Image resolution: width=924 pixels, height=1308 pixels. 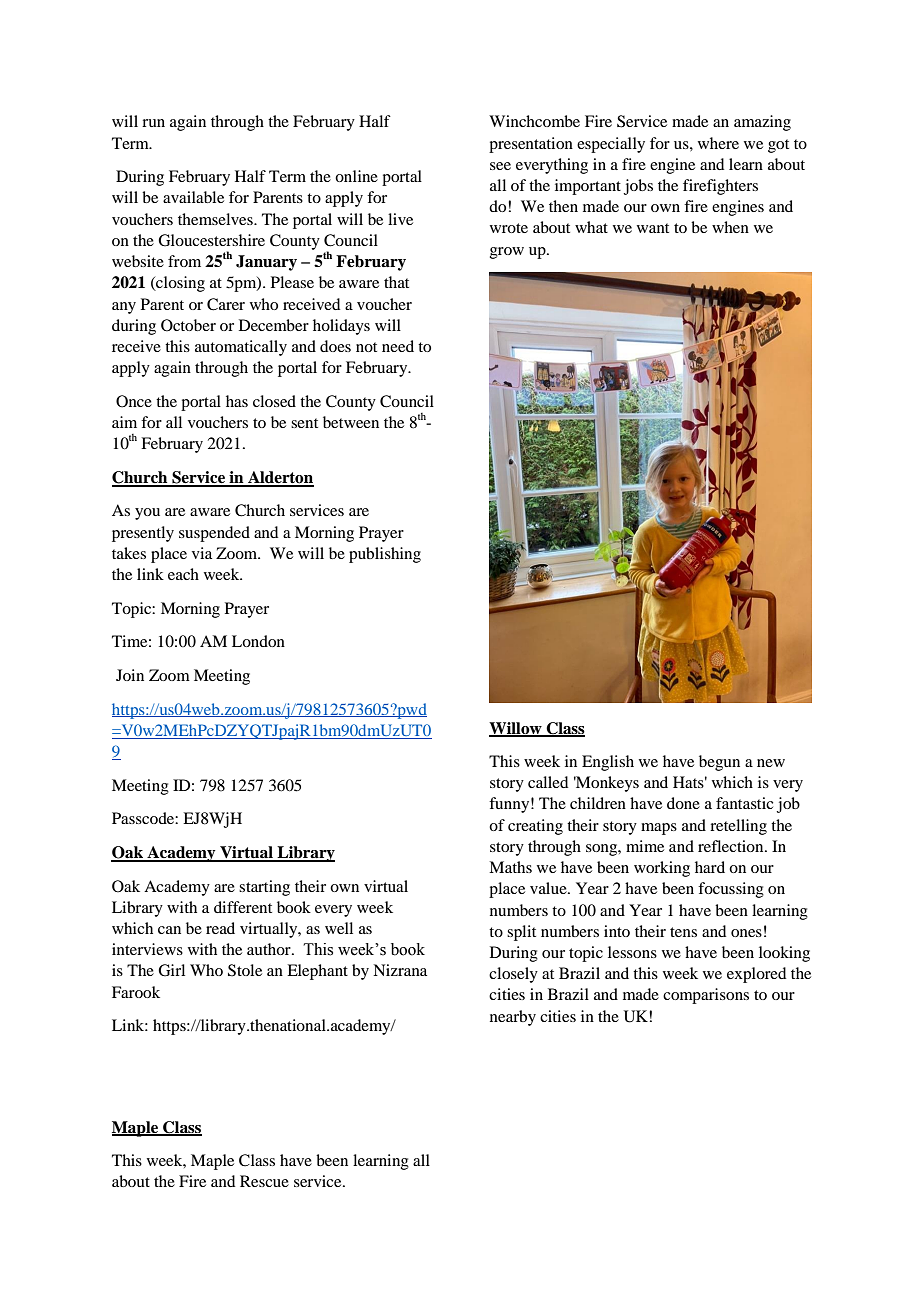 What do you see at coordinates (706, 996) in the image?
I see `comparisons` at bounding box center [706, 996].
